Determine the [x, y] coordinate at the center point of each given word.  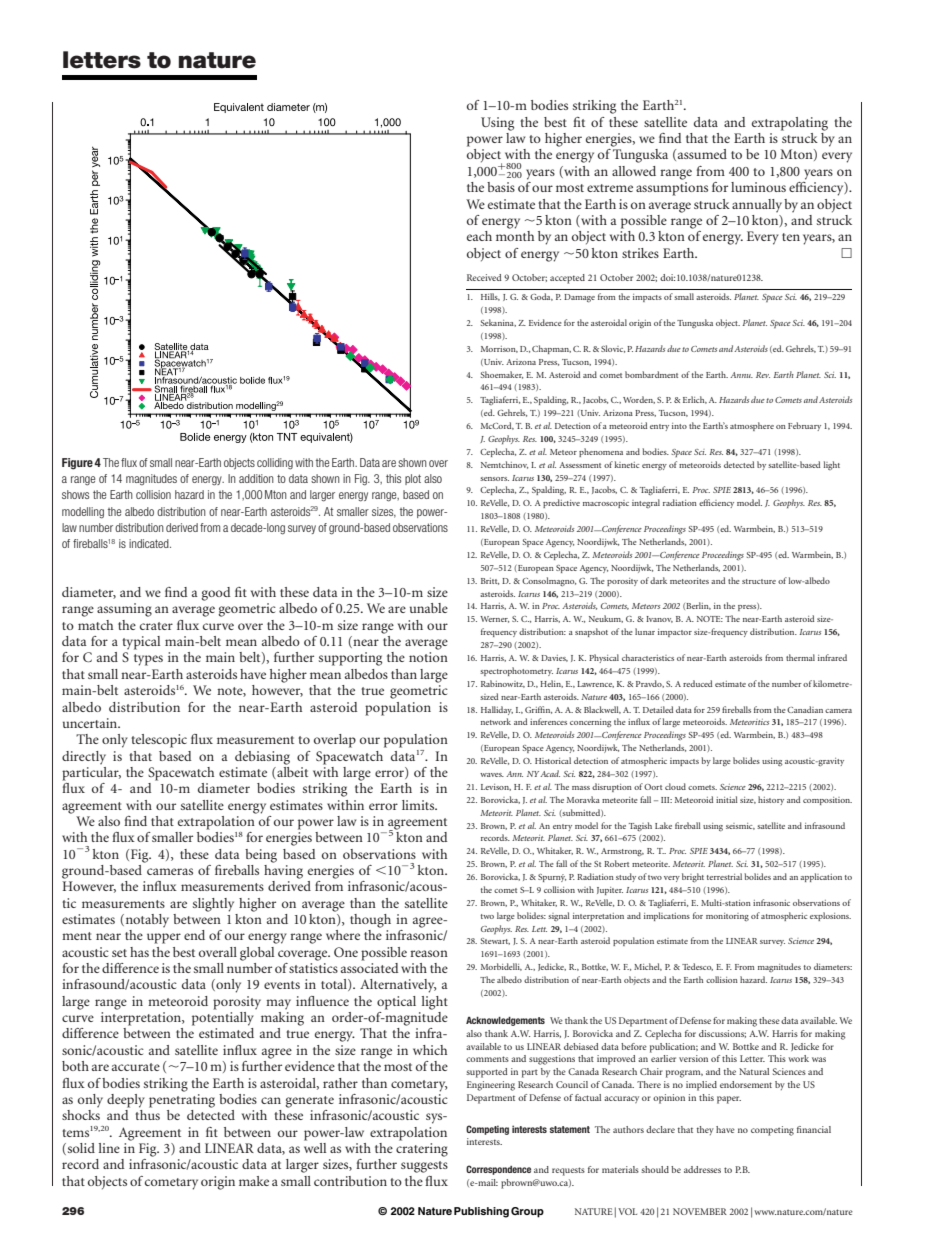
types [148, 660]
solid [80, 1149]
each [479, 236]
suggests [424, 1167]
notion [428, 657]
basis [501, 187]
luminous [758, 187]
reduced [697, 683]
